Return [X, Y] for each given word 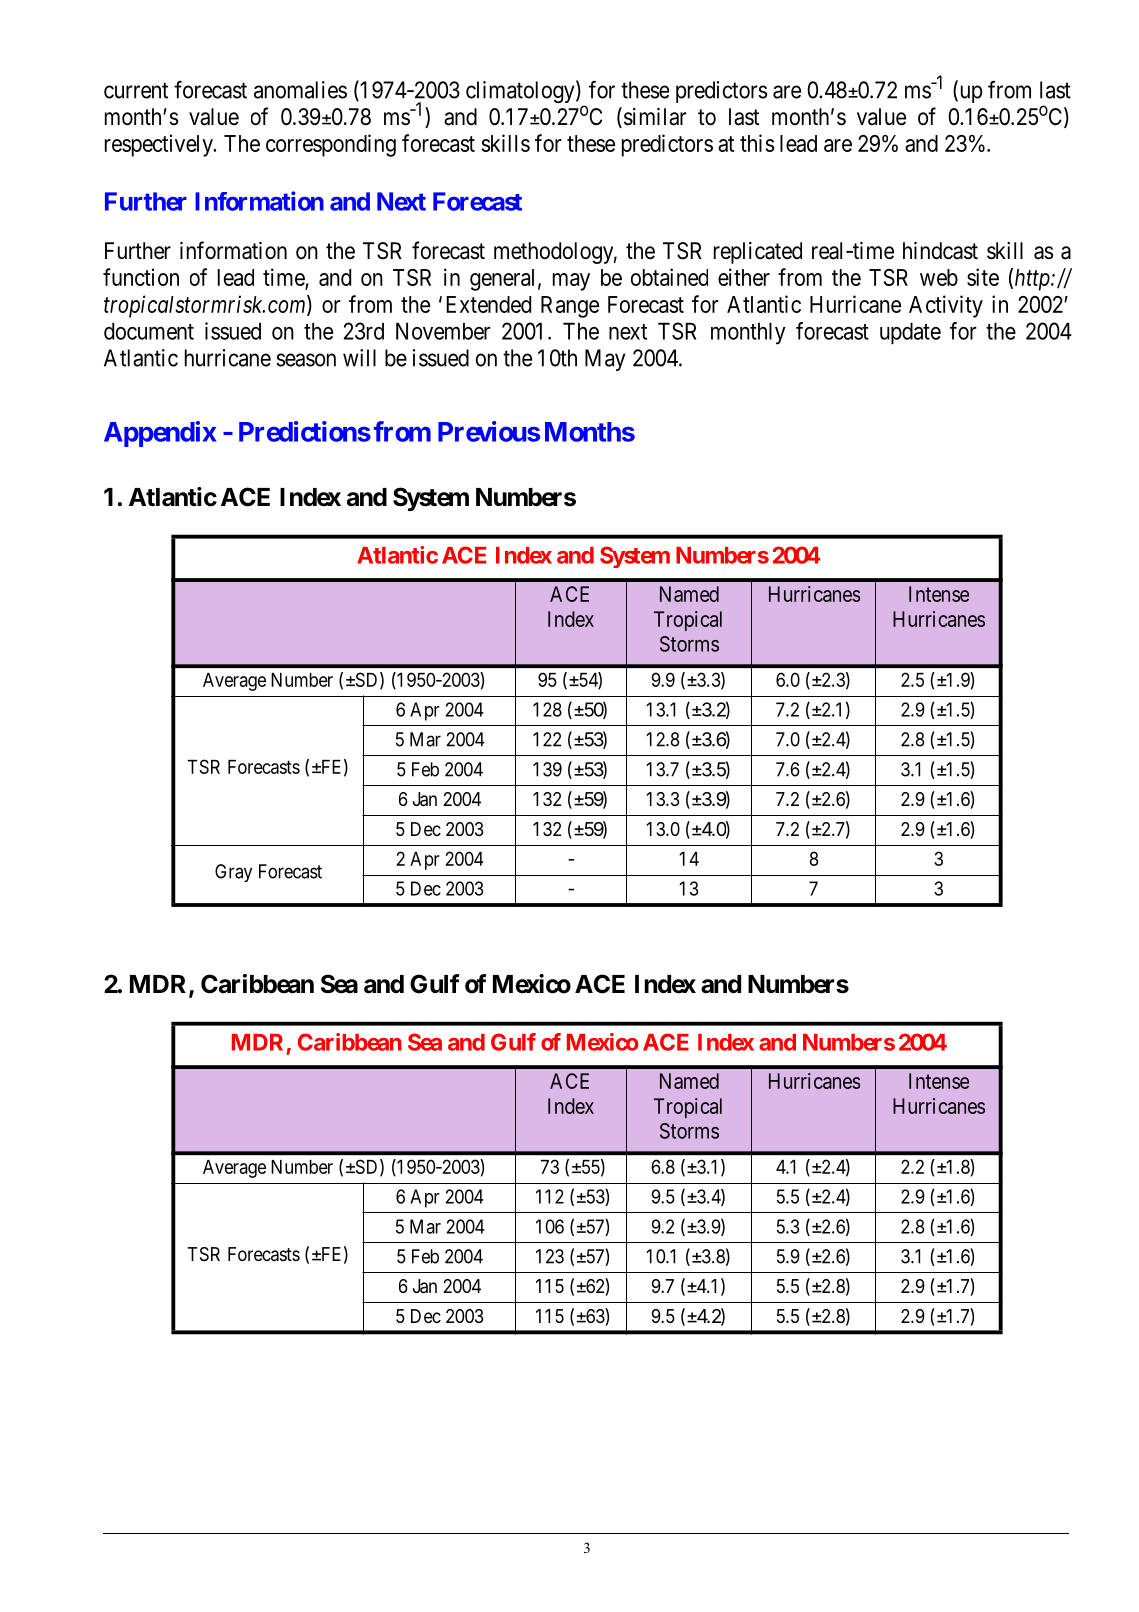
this [757, 143]
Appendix [160, 434]
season [306, 360]
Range [570, 307]
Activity [946, 306]
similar [655, 117]
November [443, 331]
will [359, 358]
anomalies [300, 90]
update [910, 333]
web [939, 277]
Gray [233, 873]
